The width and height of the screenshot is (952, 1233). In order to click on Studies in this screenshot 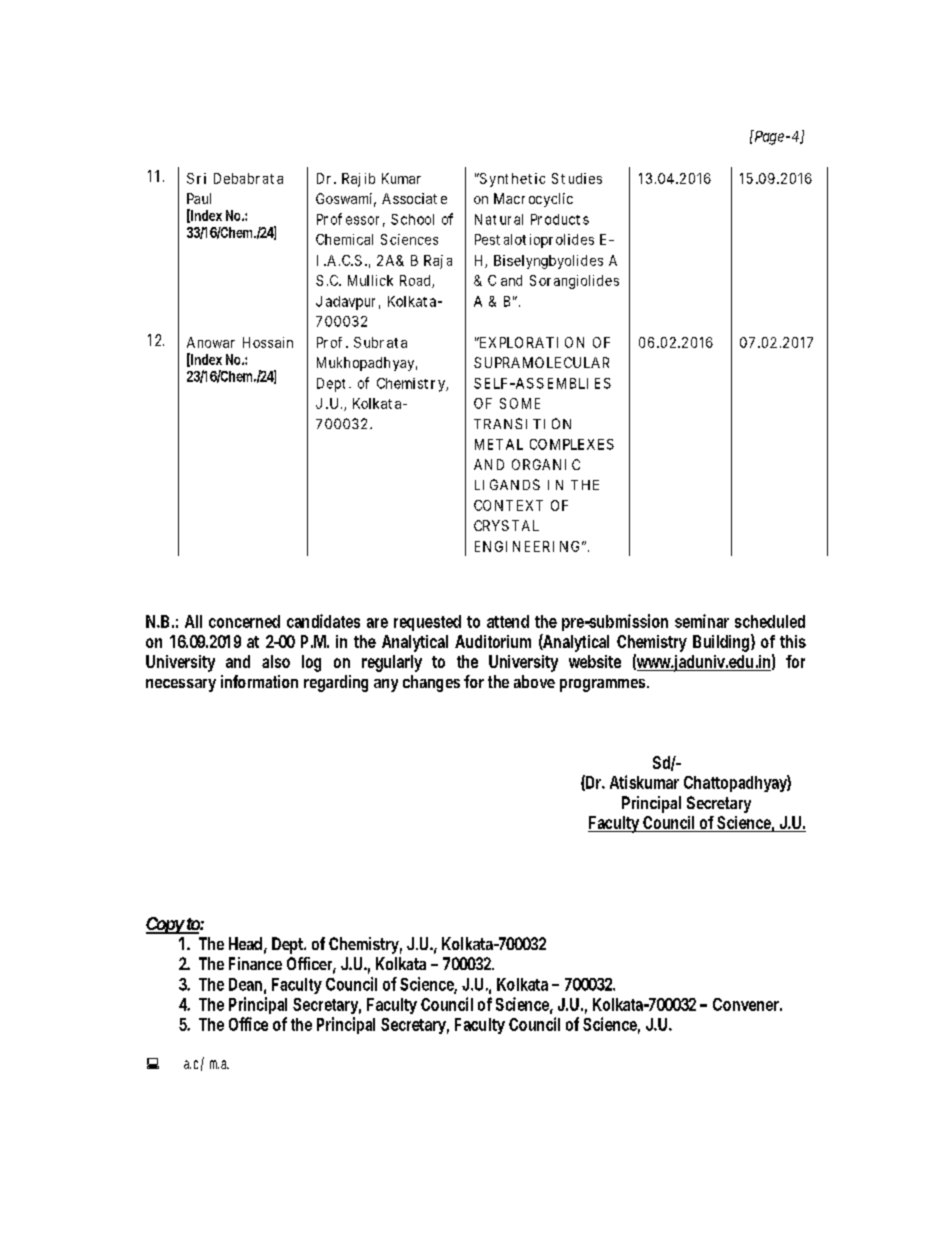, I will do `click(577, 178)`.
